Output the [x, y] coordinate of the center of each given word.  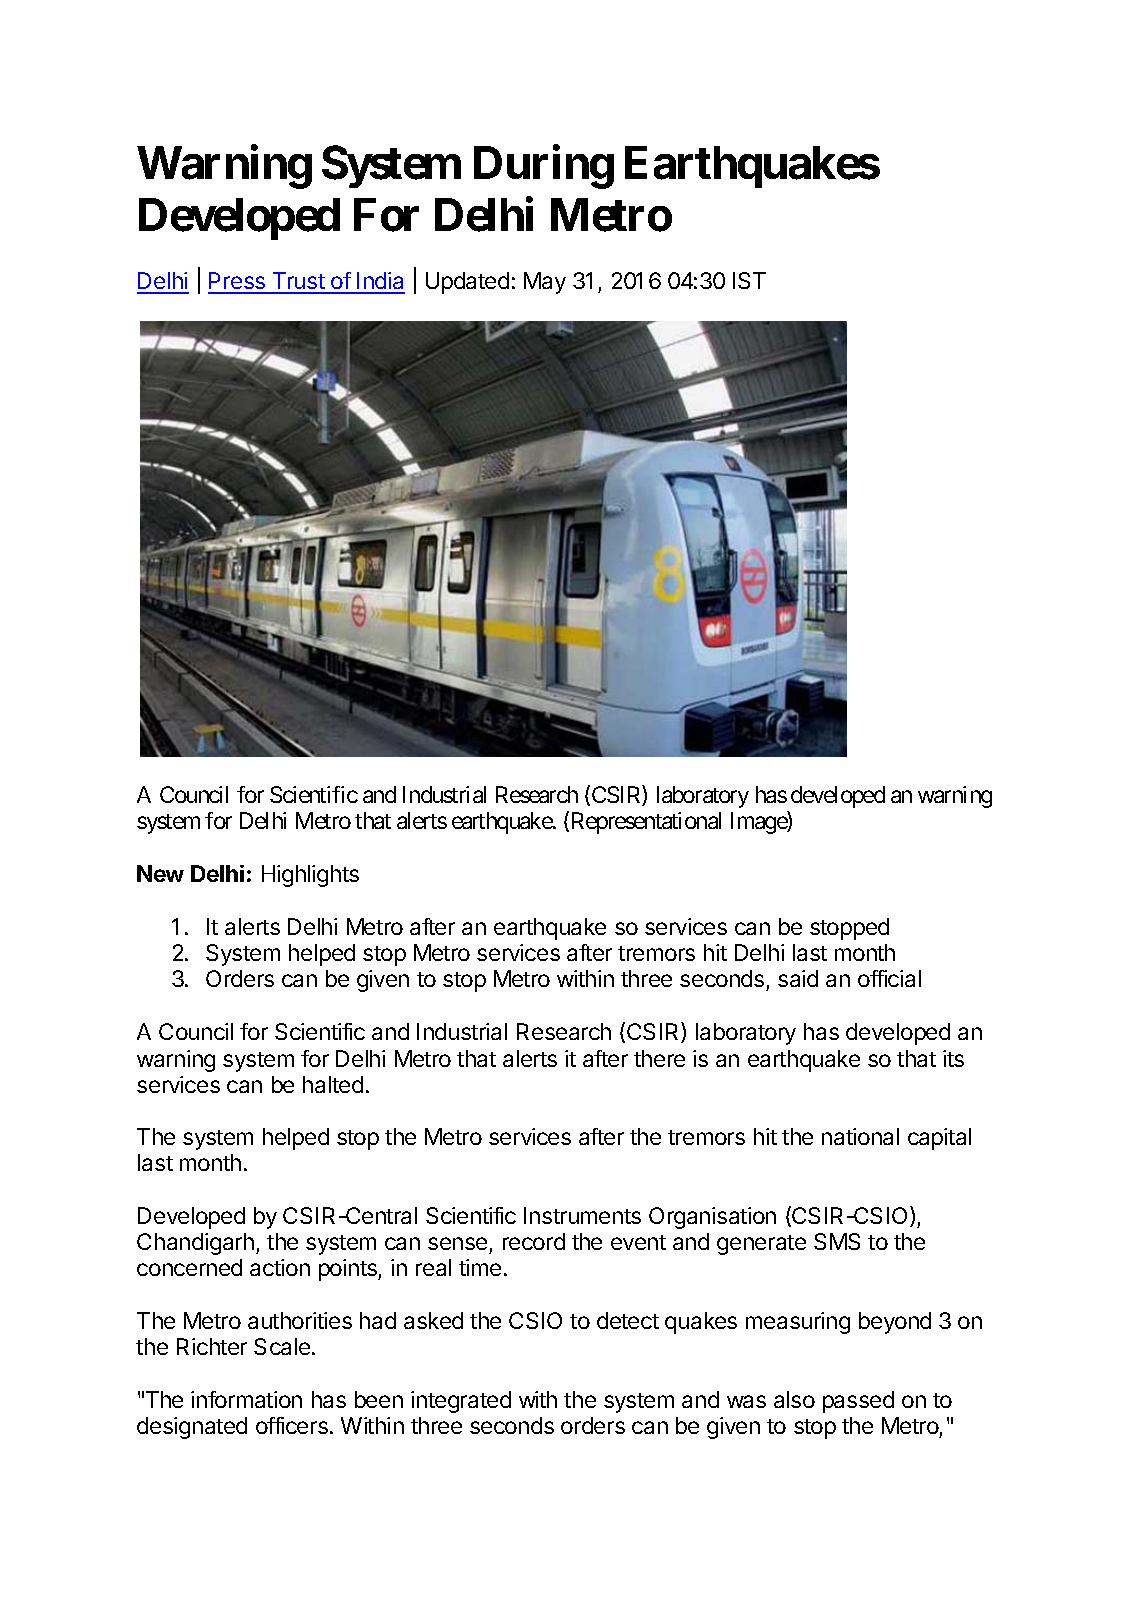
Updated [467, 283]
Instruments [582, 1215]
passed [858, 1402]
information [246, 1399]
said [798, 978]
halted [333, 1084]
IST [749, 280]
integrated [461, 1402]
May [545, 283]
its [953, 1058]
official [889, 978]
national [860, 1136]
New [160, 873]
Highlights [310, 876]
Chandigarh [195, 1244]
